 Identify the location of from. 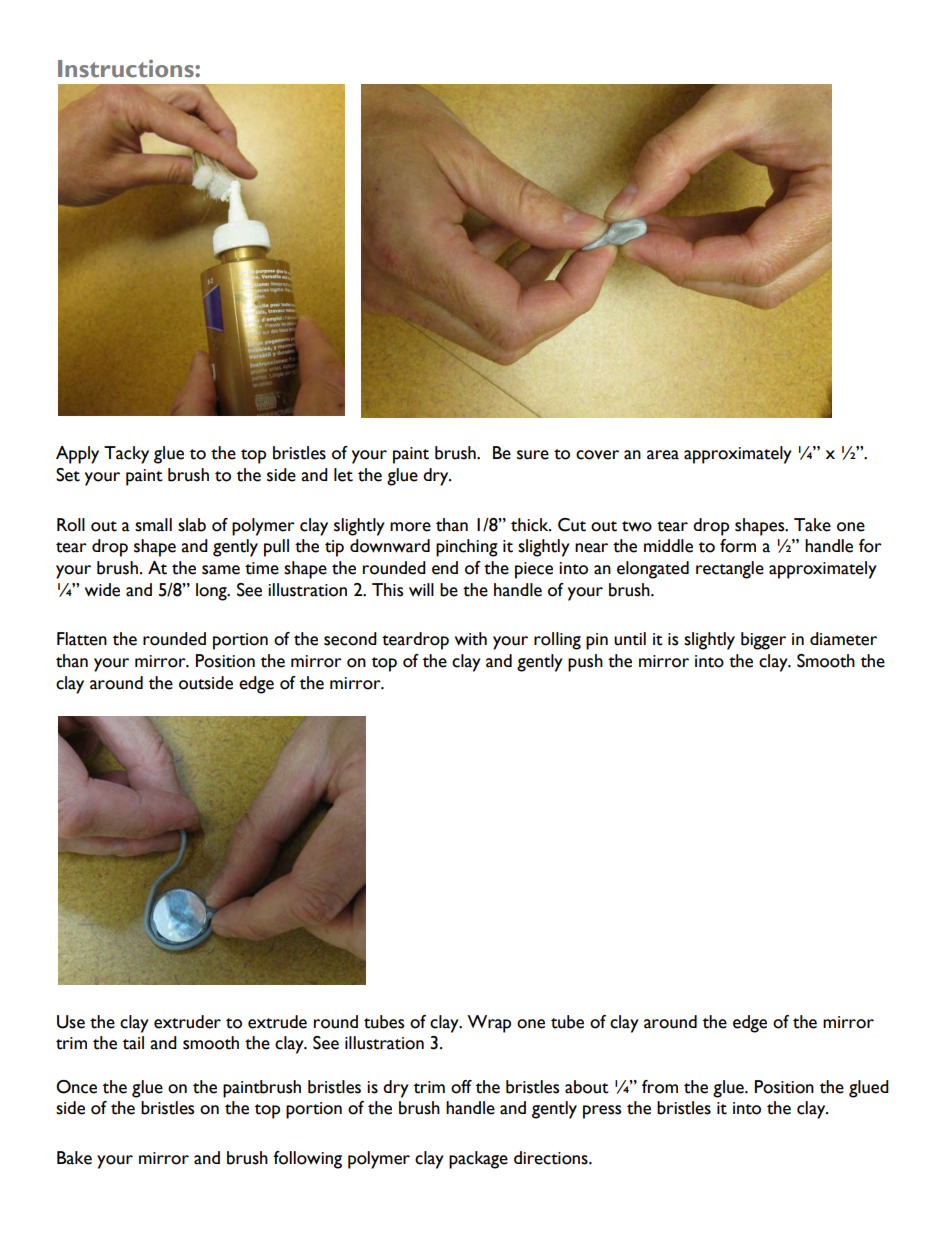
(660, 1087).
